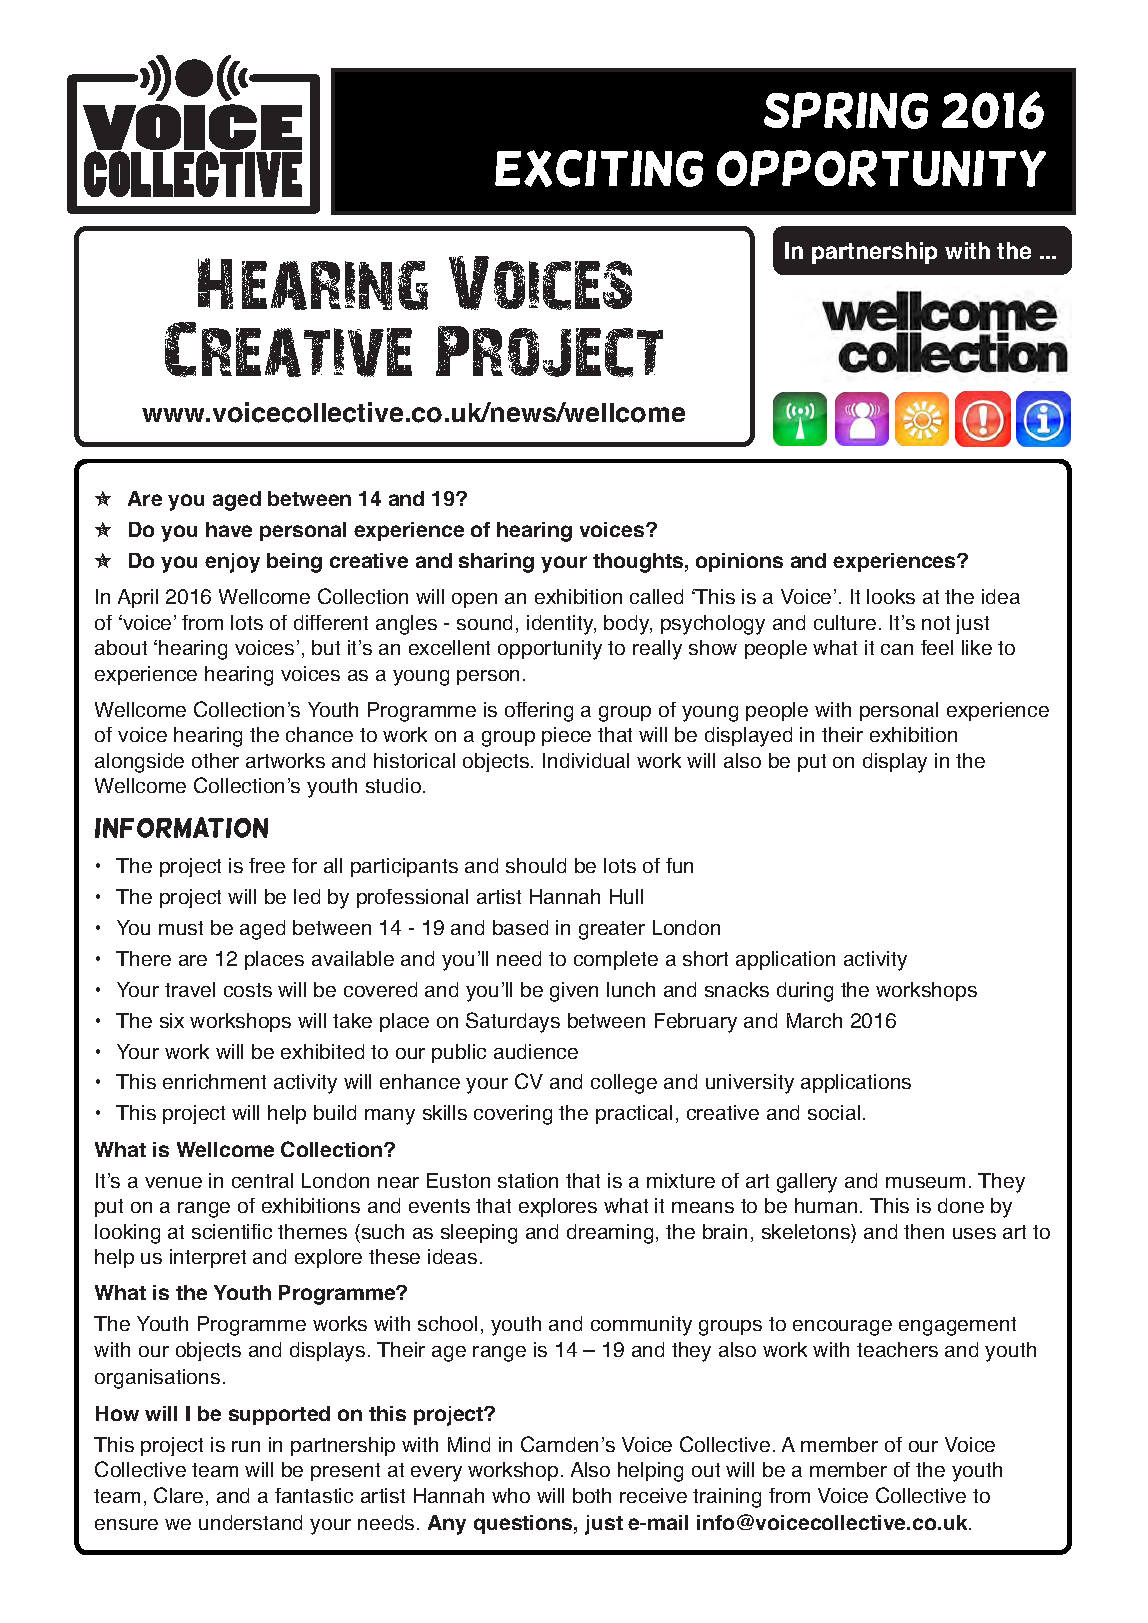  What do you see at coordinates (846, 110) in the page?
I see `Spring` at bounding box center [846, 110].
